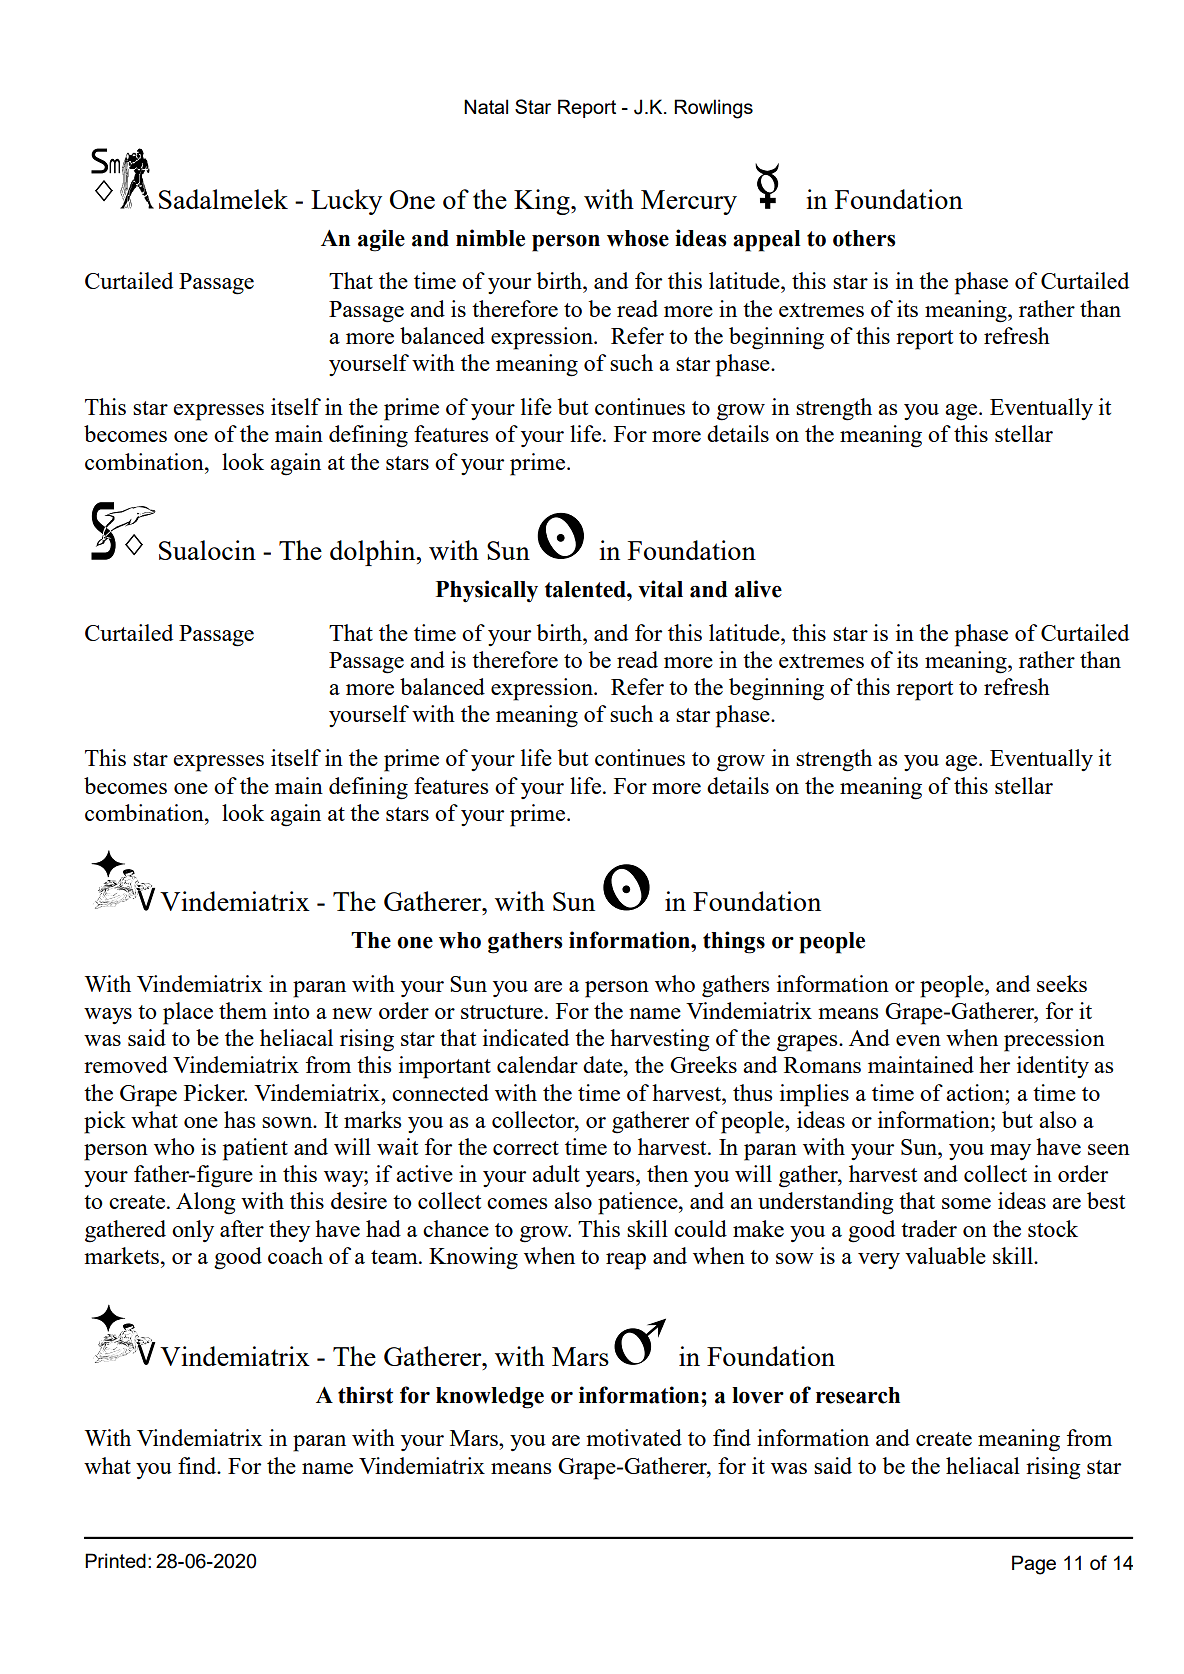 The height and width of the screenshot is (1674, 1184). I want to click on Physically, so click(487, 591).
